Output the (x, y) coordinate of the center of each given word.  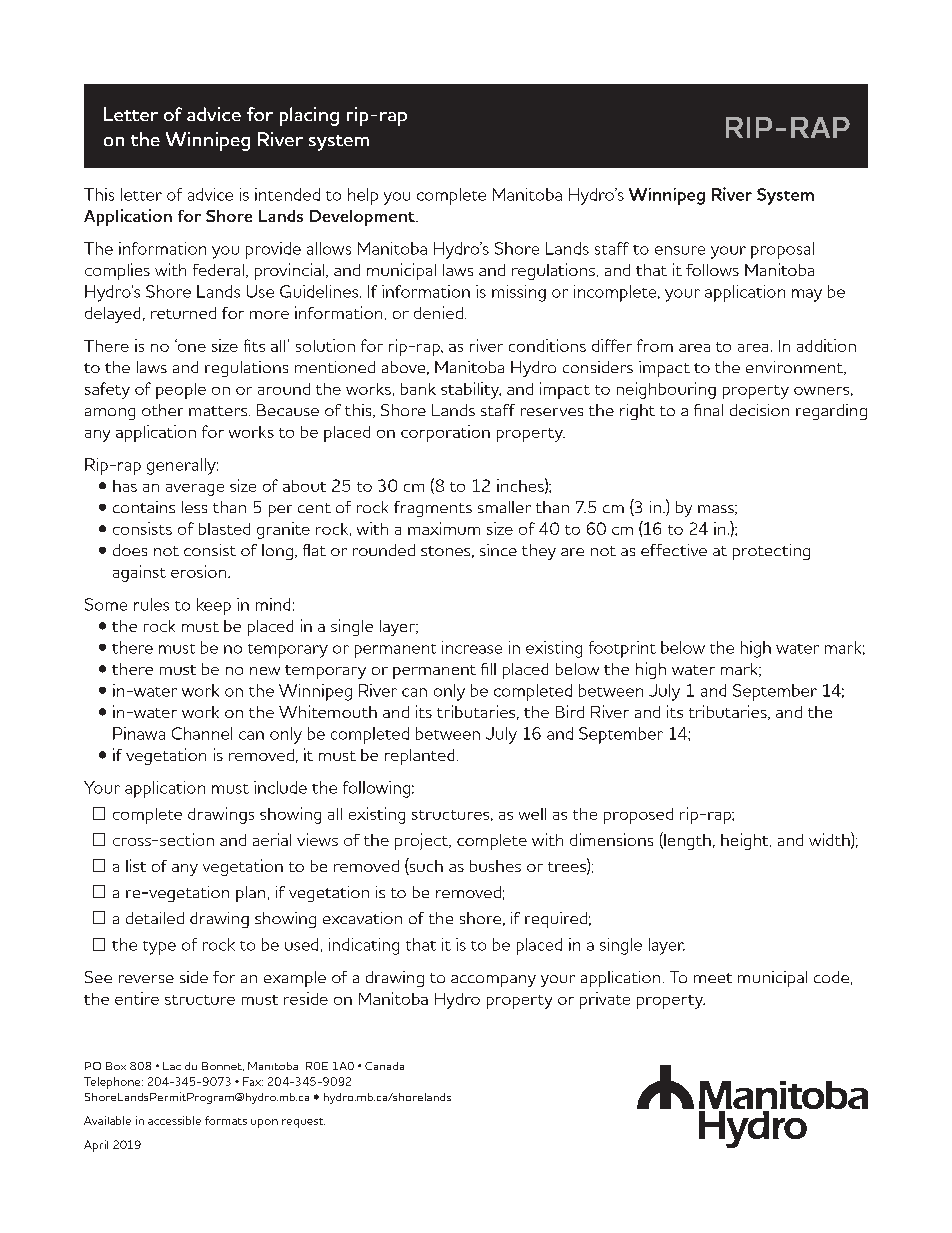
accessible (174, 1120)
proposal (782, 250)
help (363, 196)
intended (287, 194)
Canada (384, 1066)
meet (713, 978)
